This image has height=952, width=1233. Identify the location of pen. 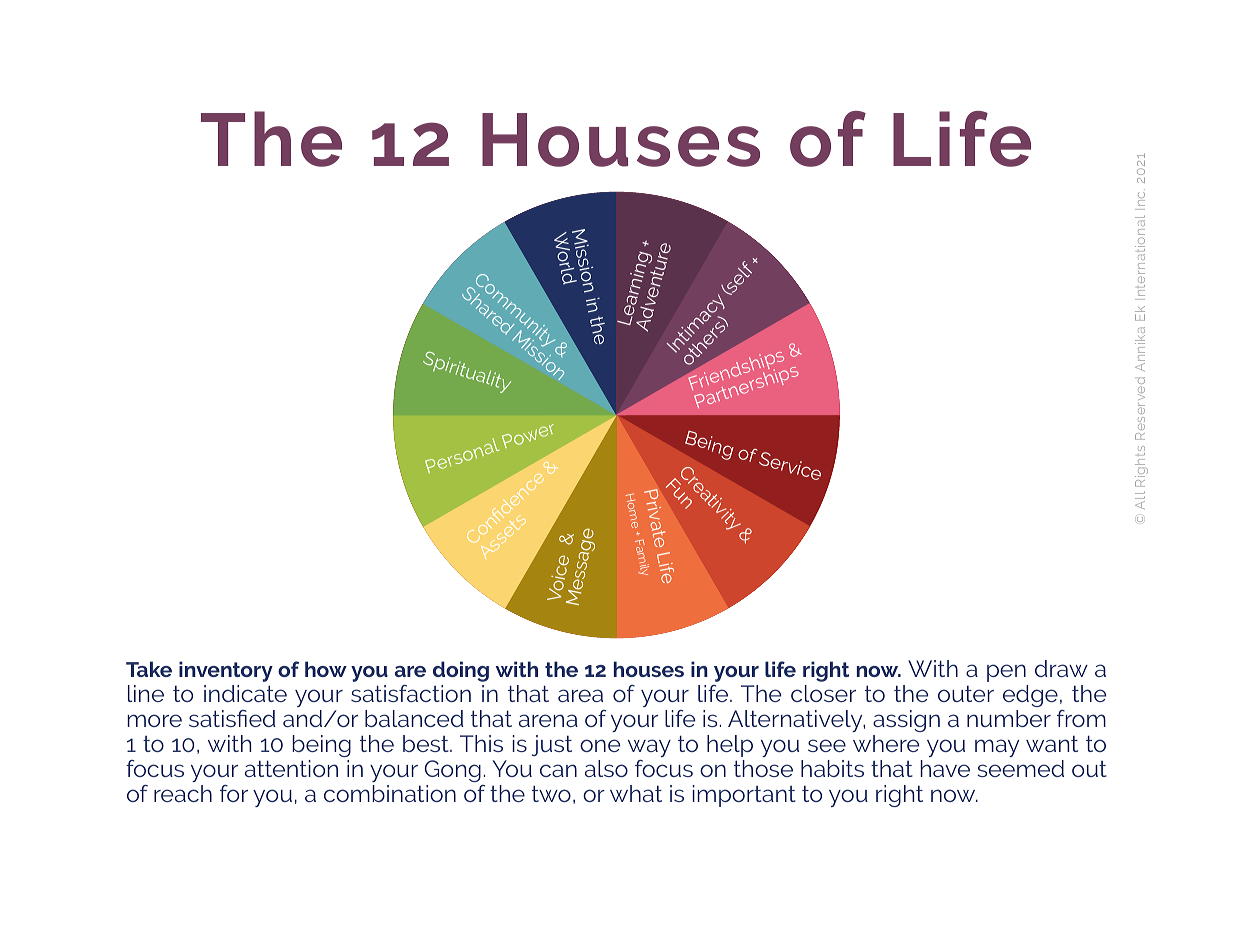
(1006, 673).
